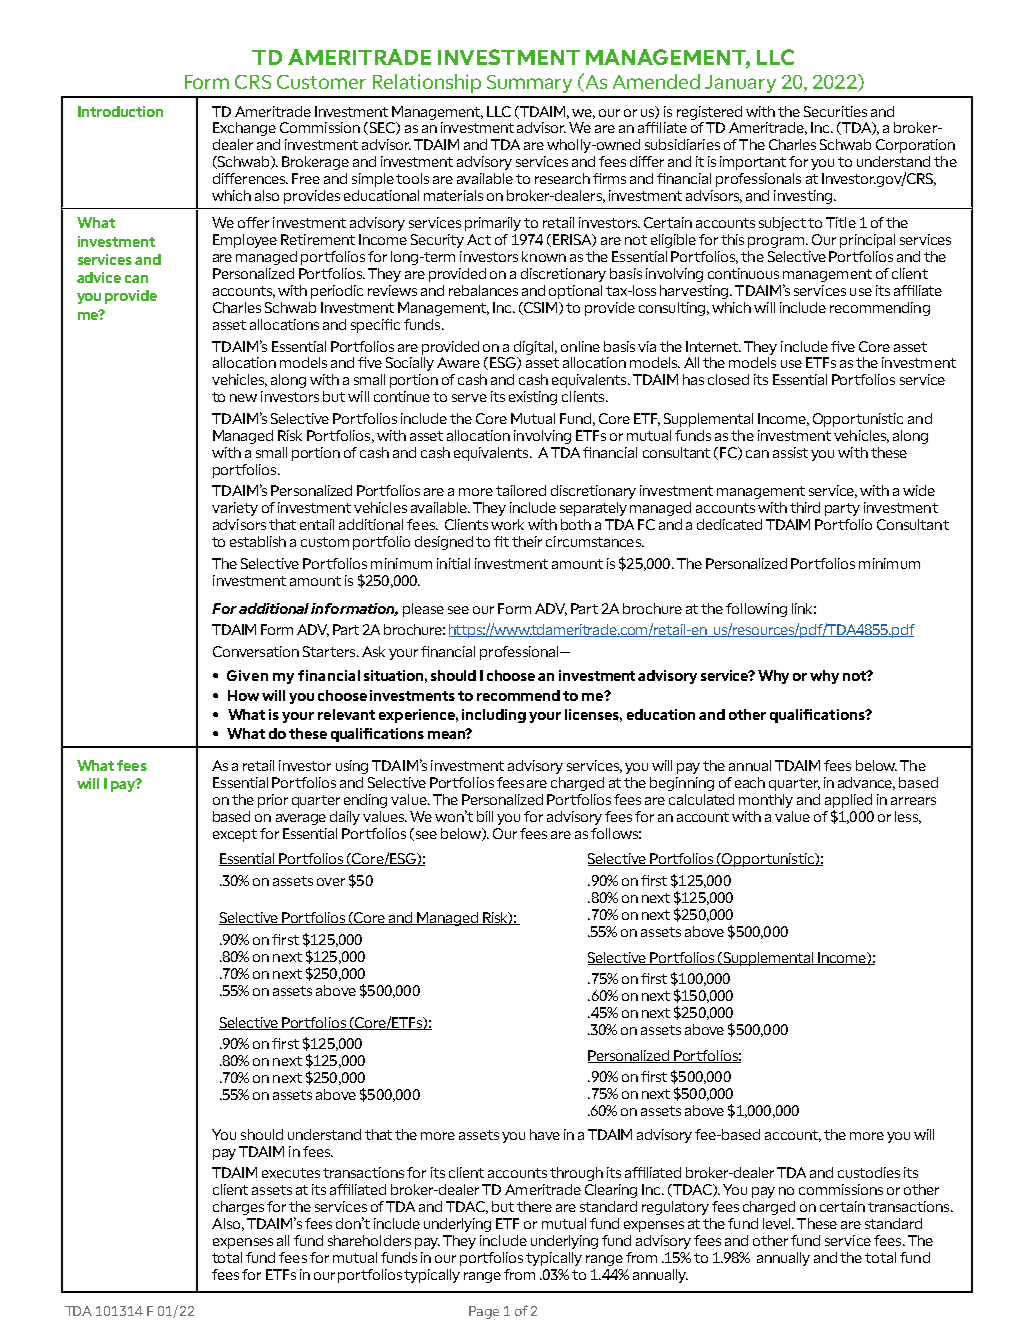 Image resolution: width=1034 pixels, height=1338 pixels. I want to click on Exchange, so click(244, 129).
